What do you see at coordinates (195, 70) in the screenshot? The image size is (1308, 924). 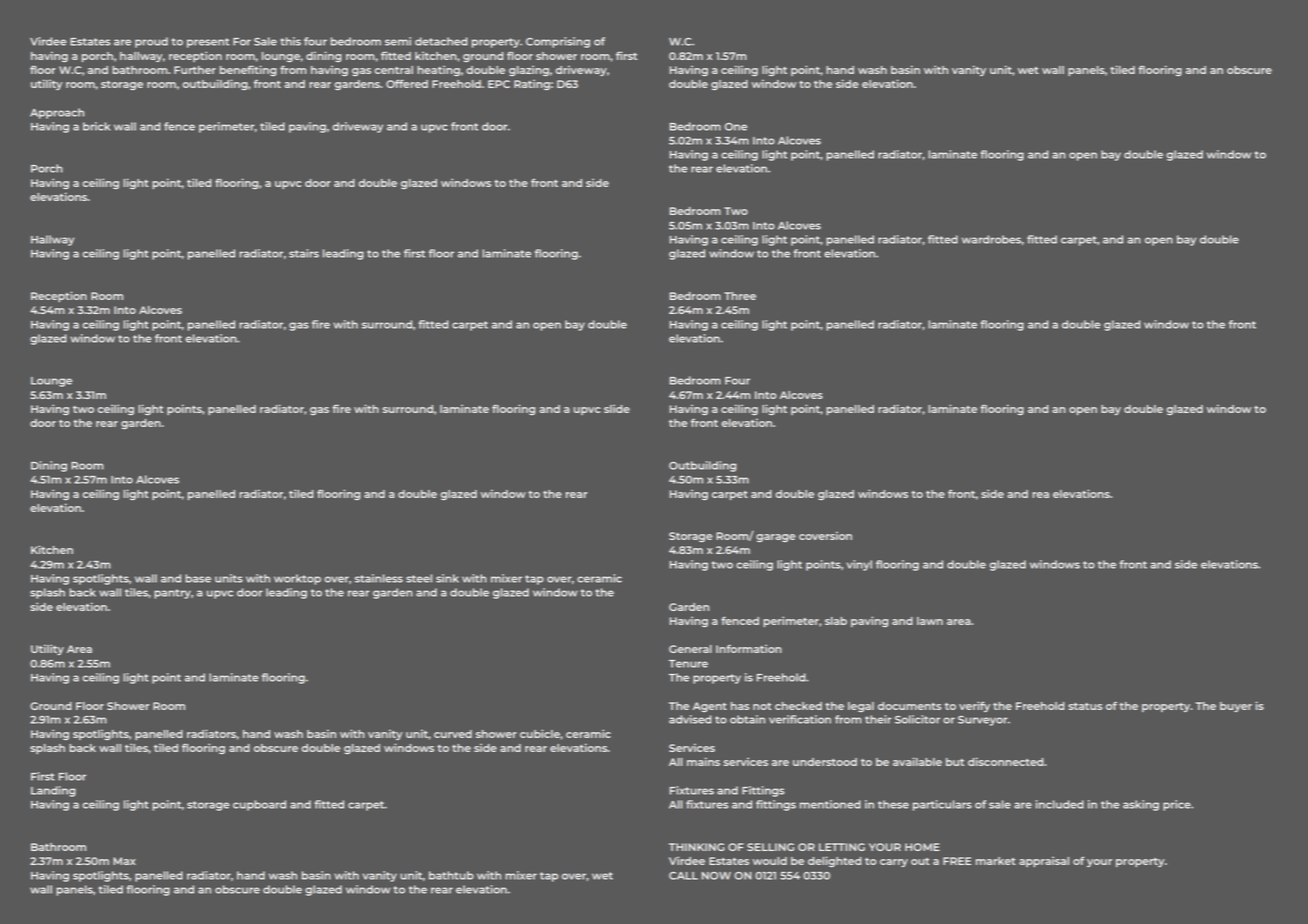 I see `Further` at bounding box center [195, 70].
